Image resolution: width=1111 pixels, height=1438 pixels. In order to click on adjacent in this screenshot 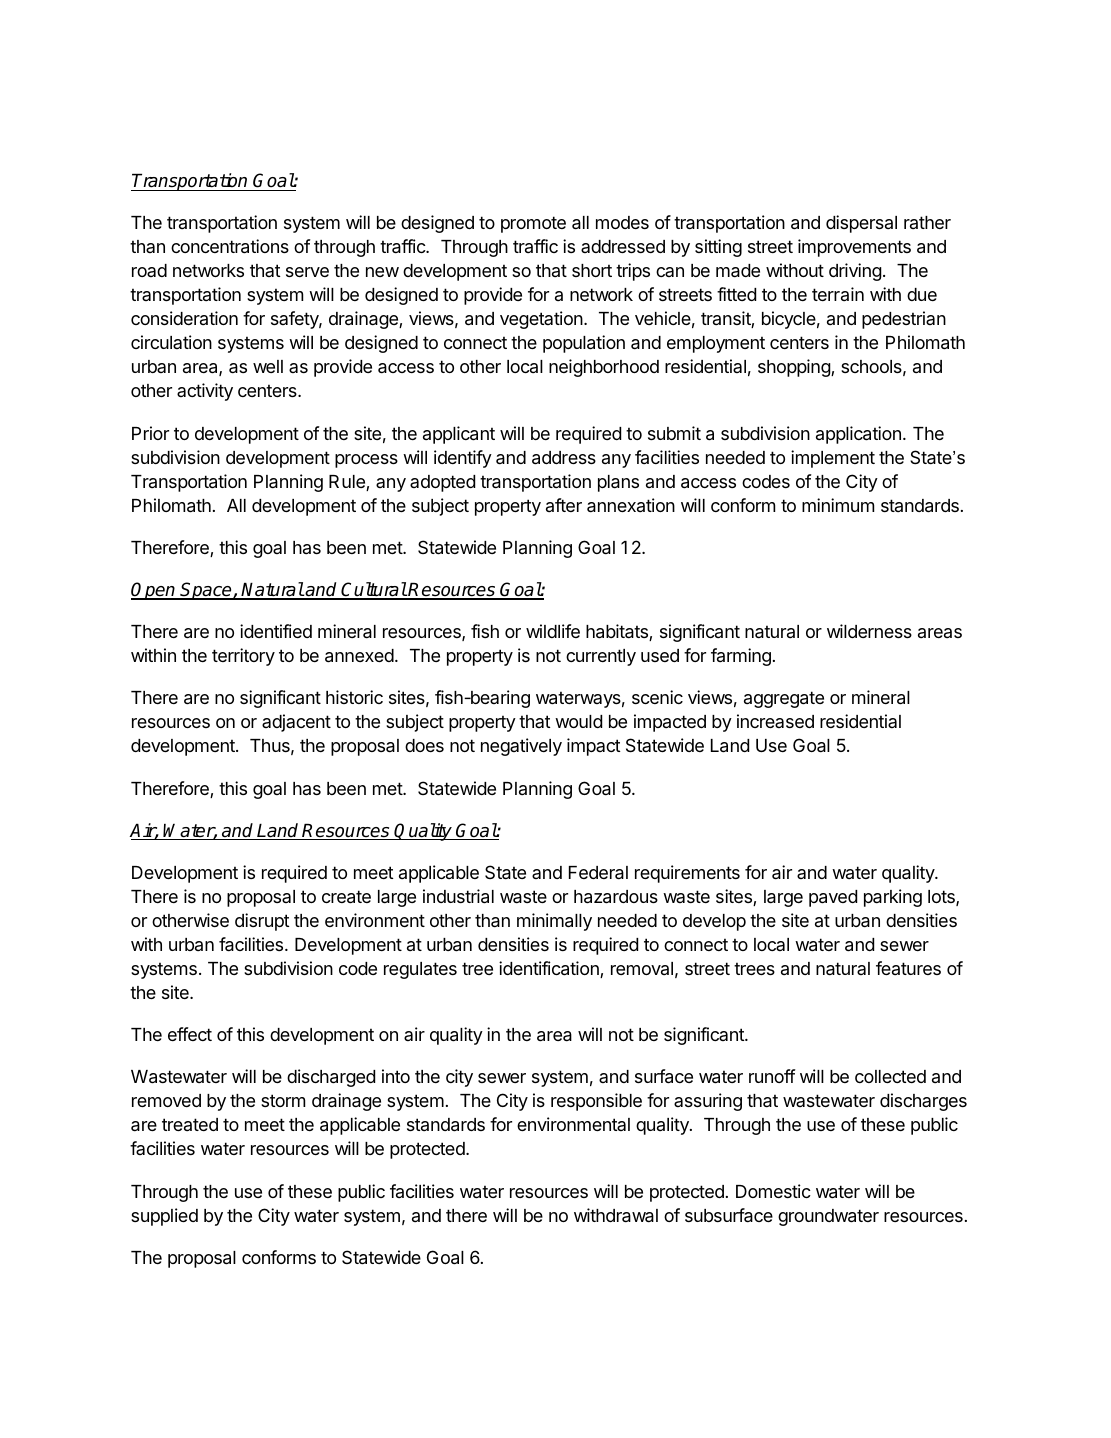, I will do `click(296, 723)`.
